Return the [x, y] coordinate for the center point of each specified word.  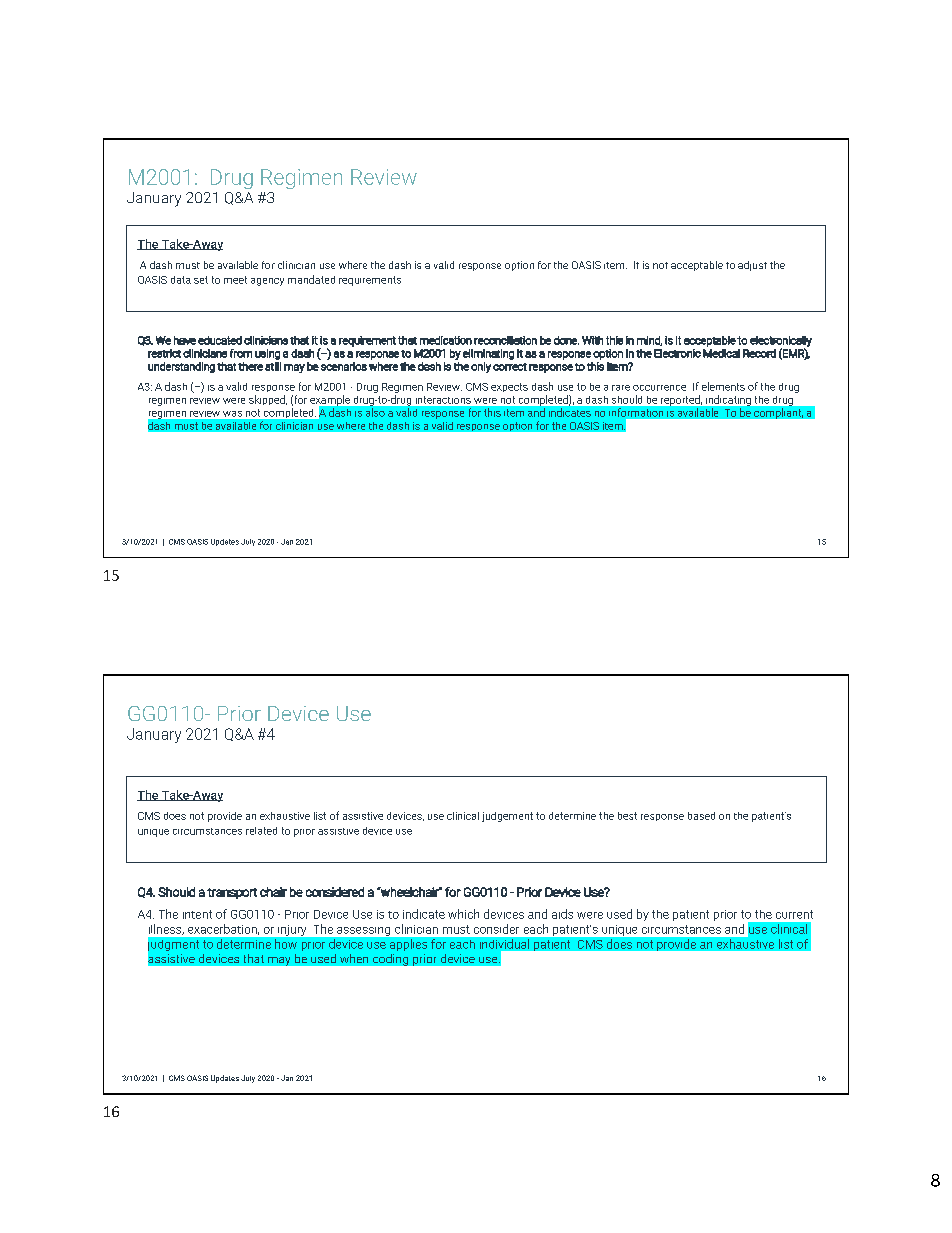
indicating [728, 400]
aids [562, 914]
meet [235, 280]
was [232, 414]
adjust [752, 266]
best [627, 816]
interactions [443, 400]
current [794, 914]
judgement [507, 817]
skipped [268, 400]
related [261, 831]
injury [292, 930]
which [463, 914]
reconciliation [505, 340]
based [701, 816]
